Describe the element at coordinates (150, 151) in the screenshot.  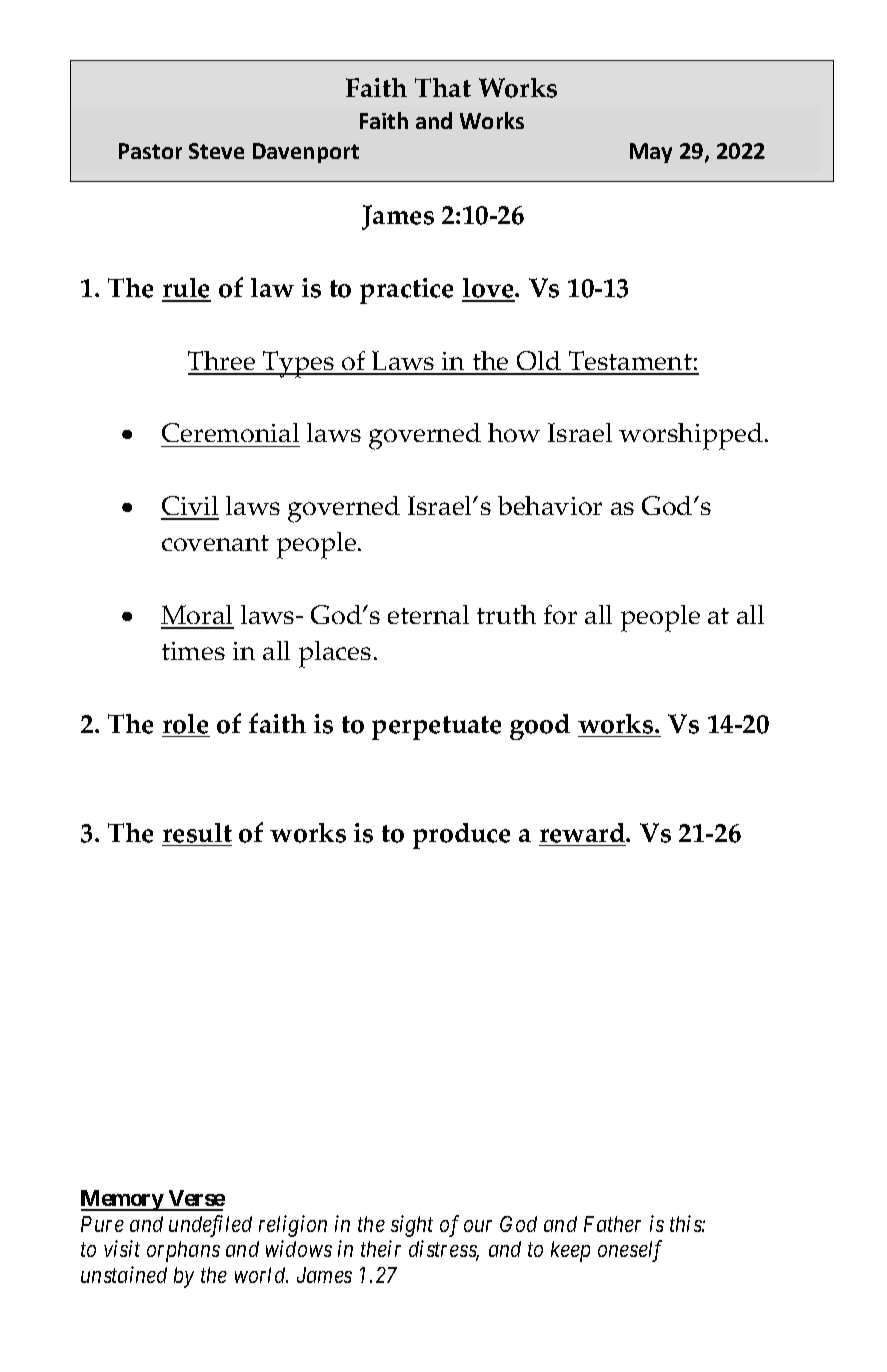
I see `Pastor` at that location.
